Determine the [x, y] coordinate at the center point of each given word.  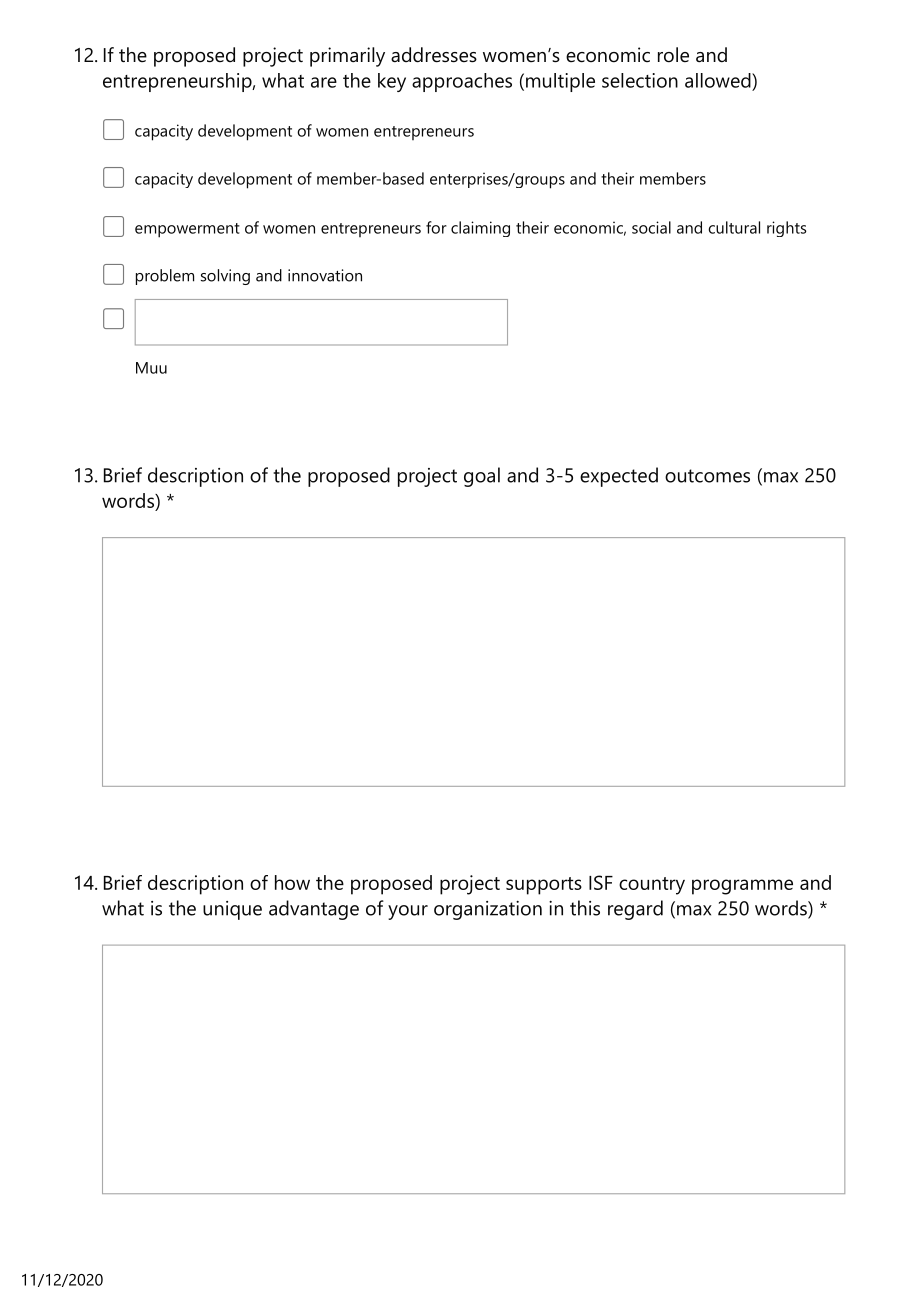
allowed [718, 80]
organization [488, 910]
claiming [480, 229]
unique [232, 910]
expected [619, 477]
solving [225, 277]
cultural [734, 227]
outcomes [707, 476]
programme [742, 887]
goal [482, 477]
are [324, 82]
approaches [462, 82]
